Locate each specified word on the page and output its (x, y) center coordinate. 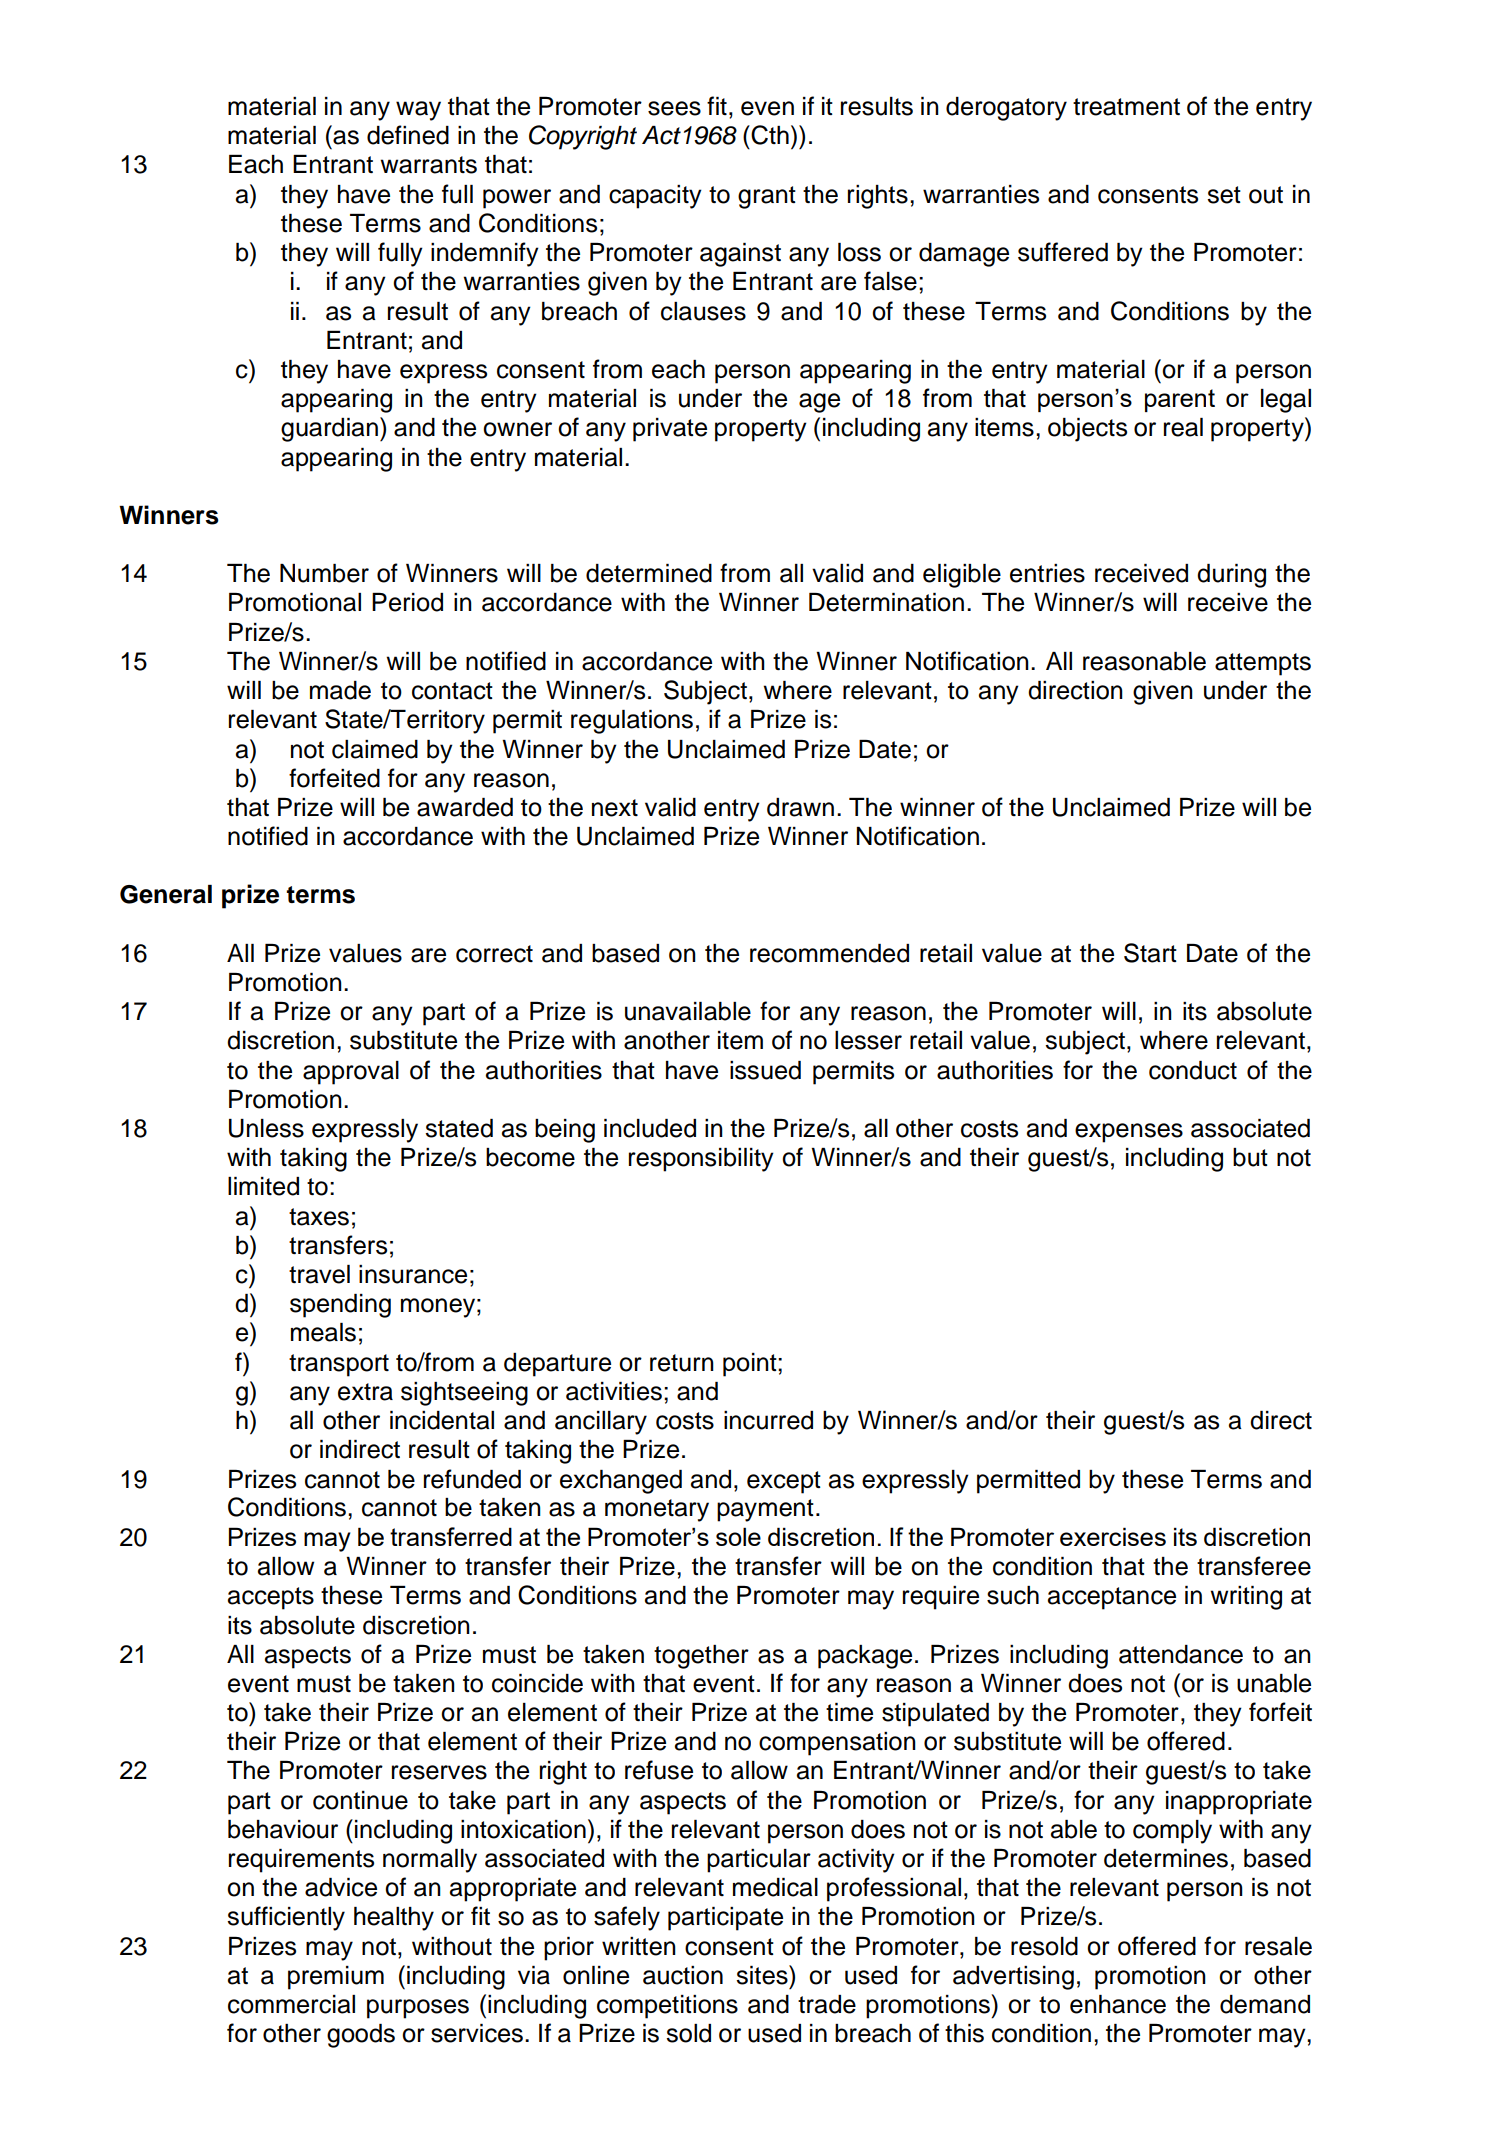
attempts (1263, 664)
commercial (291, 2004)
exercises (1113, 1536)
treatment (1126, 107)
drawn (800, 807)
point (751, 1365)
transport (339, 1365)
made (340, 690)
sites (763, 1975)
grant (767, 197)
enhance (1118, 2004)
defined (408, 135)
